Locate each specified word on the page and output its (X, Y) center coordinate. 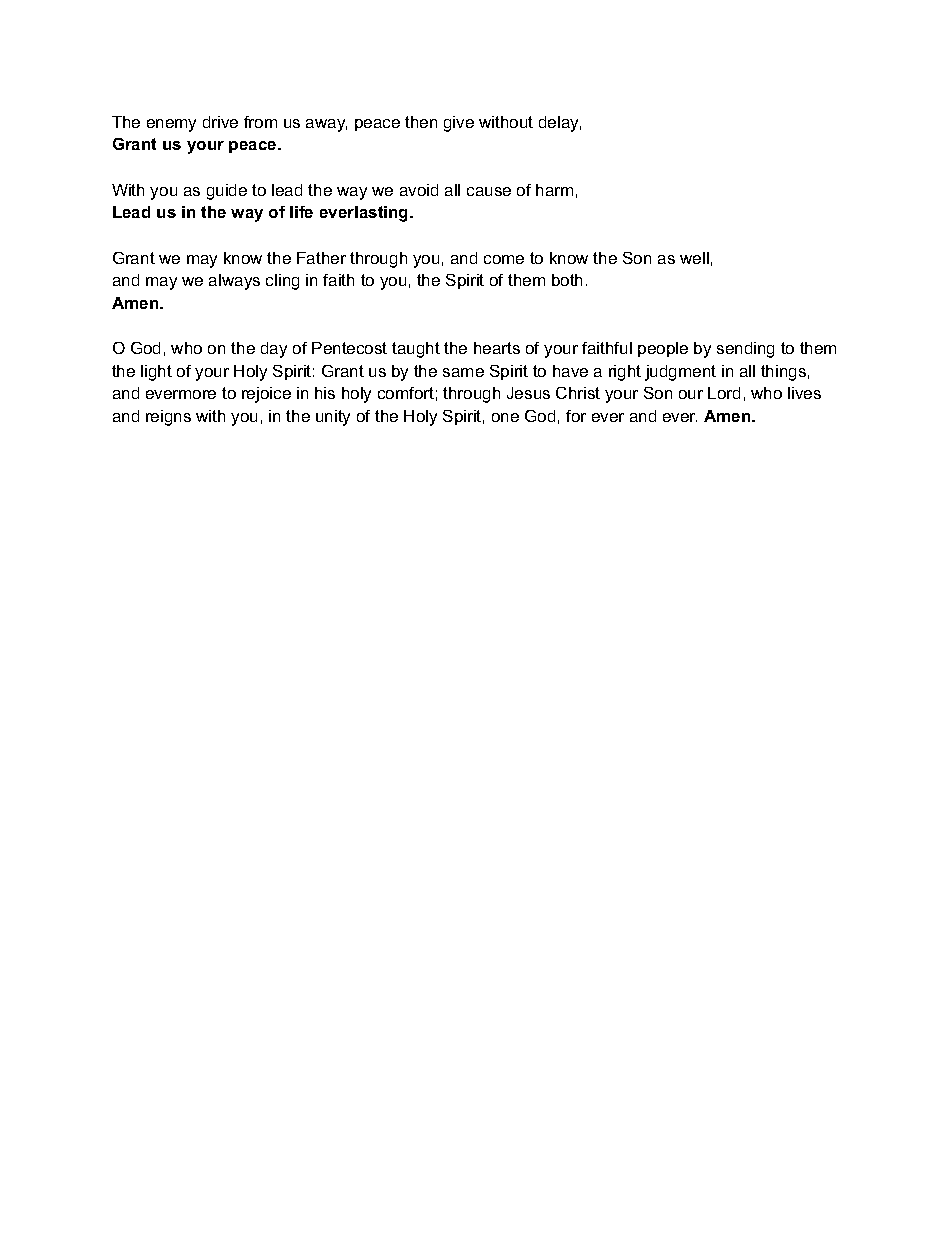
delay (560, 124)
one (505, 417)
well (694, 258)
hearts (497, 348)
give (459, 124)
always (234, 282)
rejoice (266, 395)
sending (745, 350)
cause (489, 191)
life (301, 212)
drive (220, 122)
